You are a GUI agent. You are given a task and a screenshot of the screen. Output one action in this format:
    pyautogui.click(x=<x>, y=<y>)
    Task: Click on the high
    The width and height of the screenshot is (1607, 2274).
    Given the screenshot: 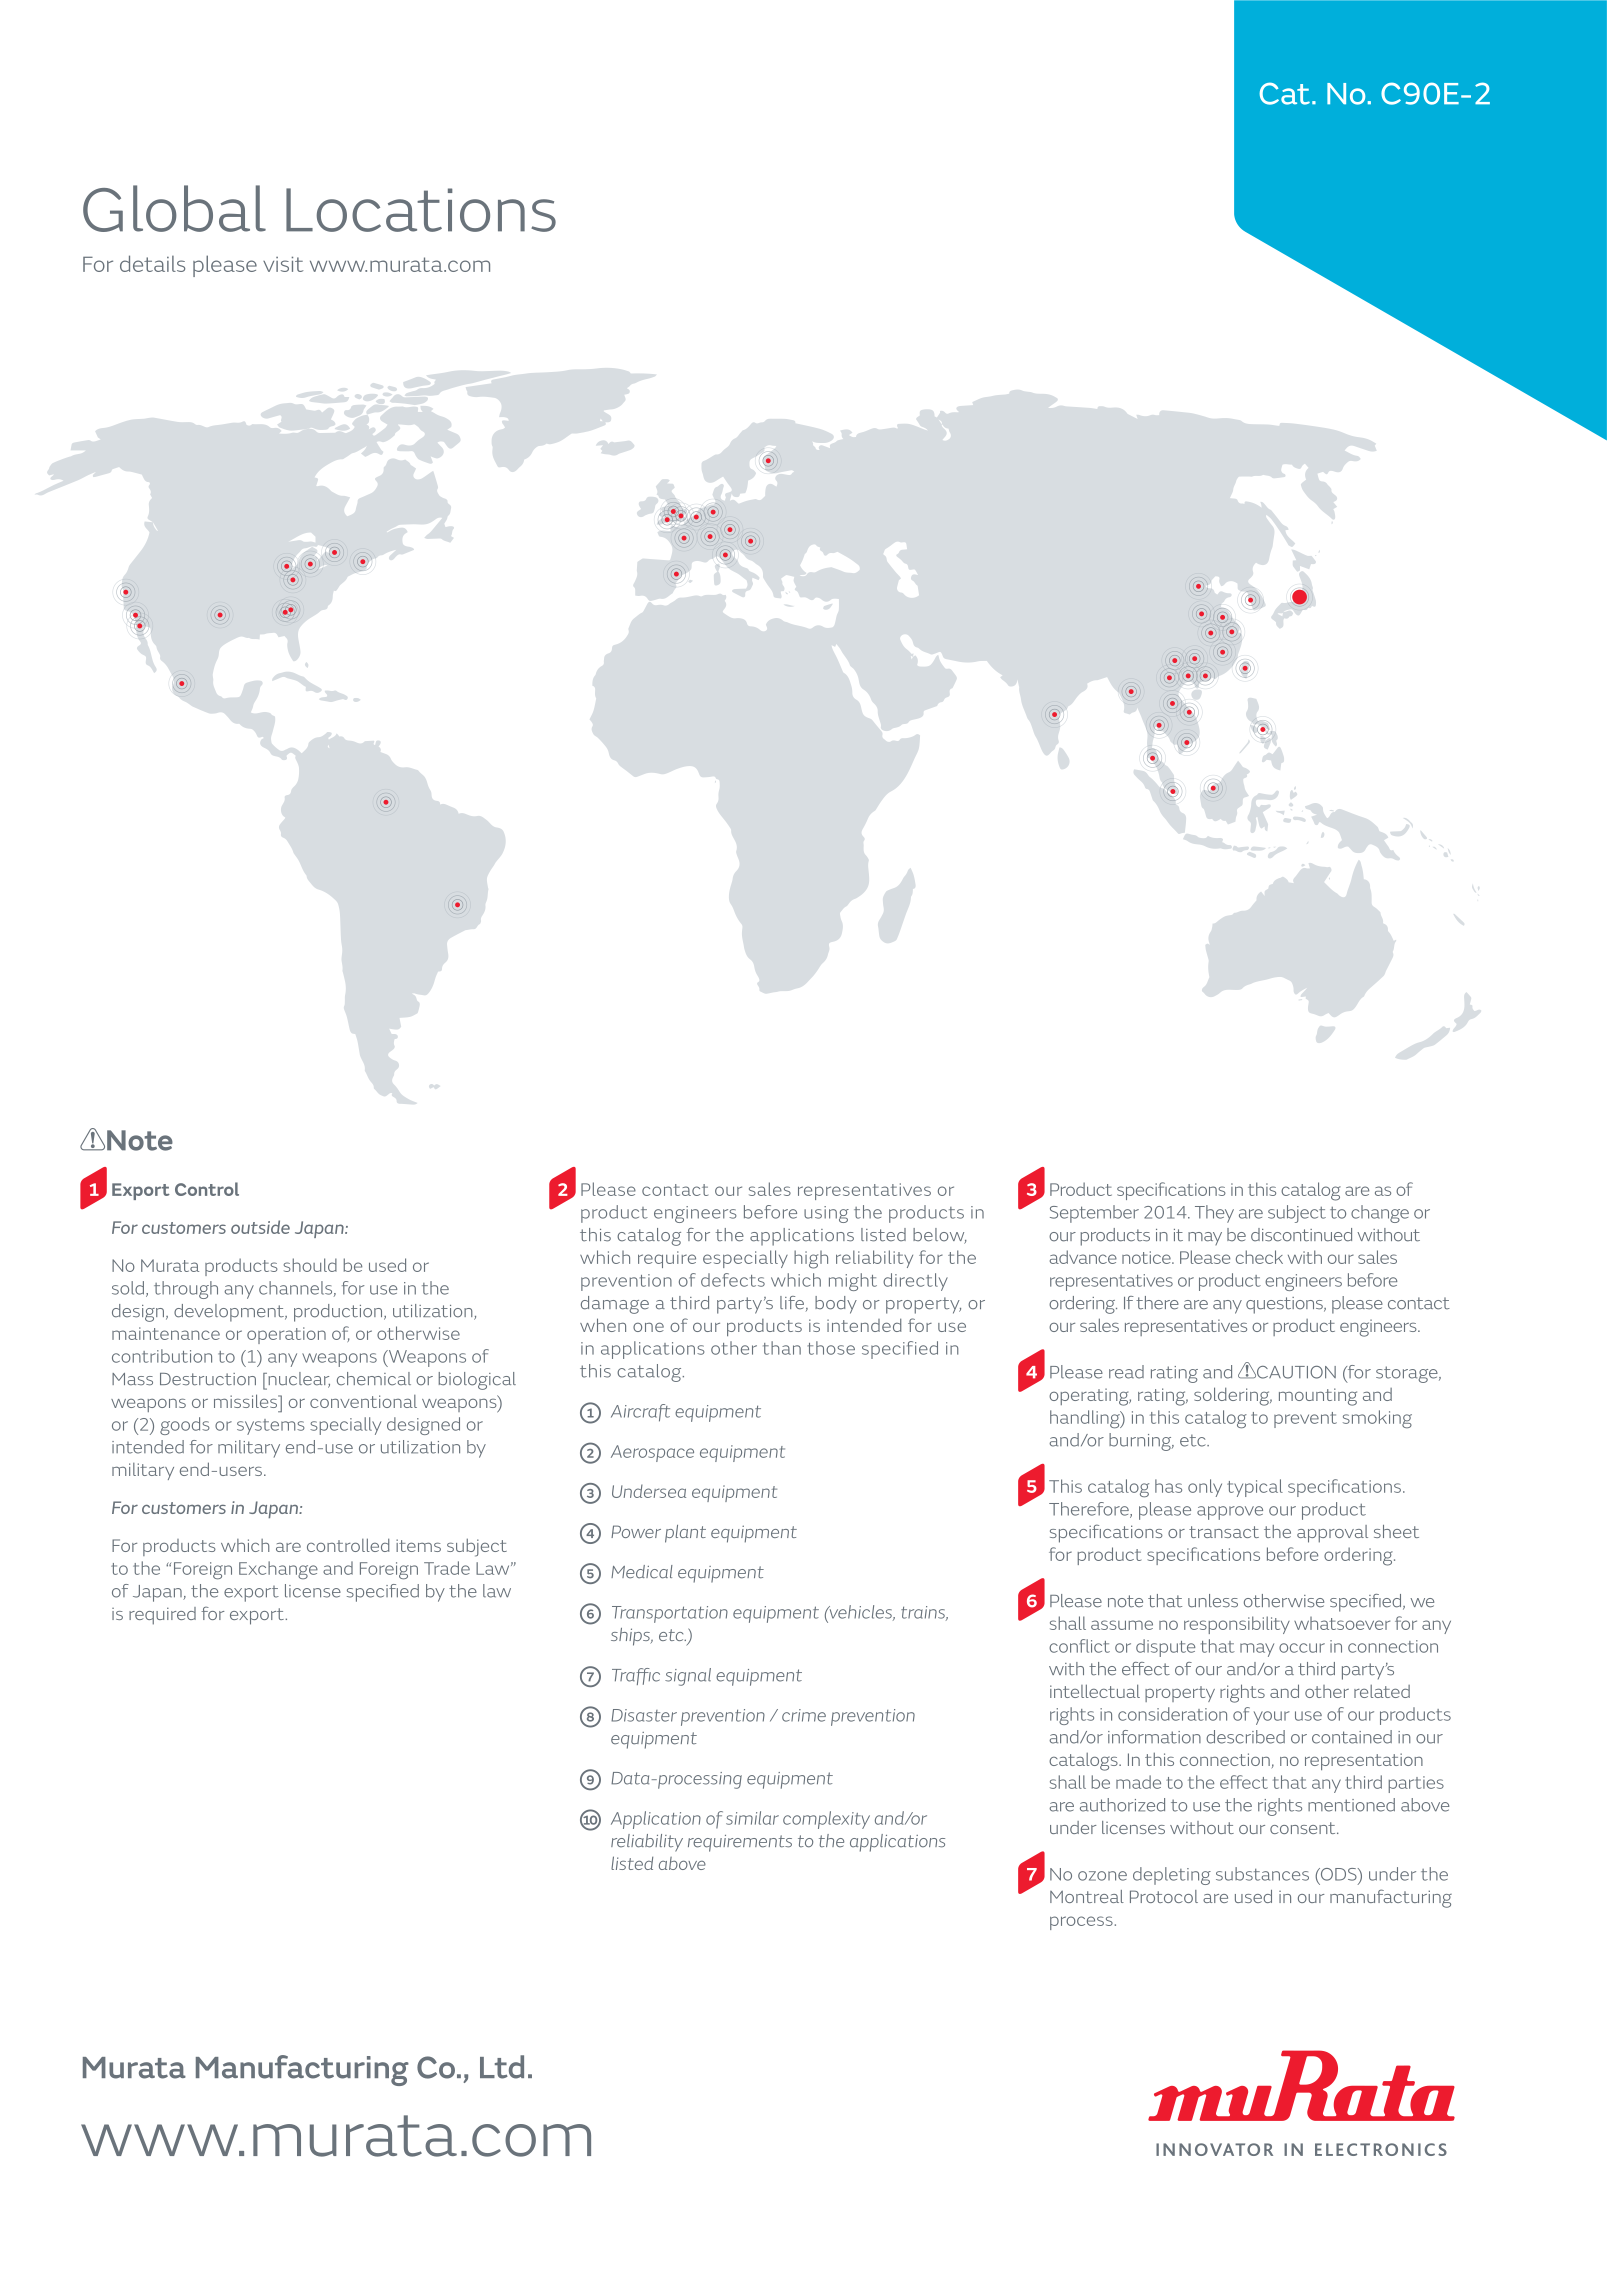 What is the action you would take?
    pyautogui.click(x=811, y=1259)
